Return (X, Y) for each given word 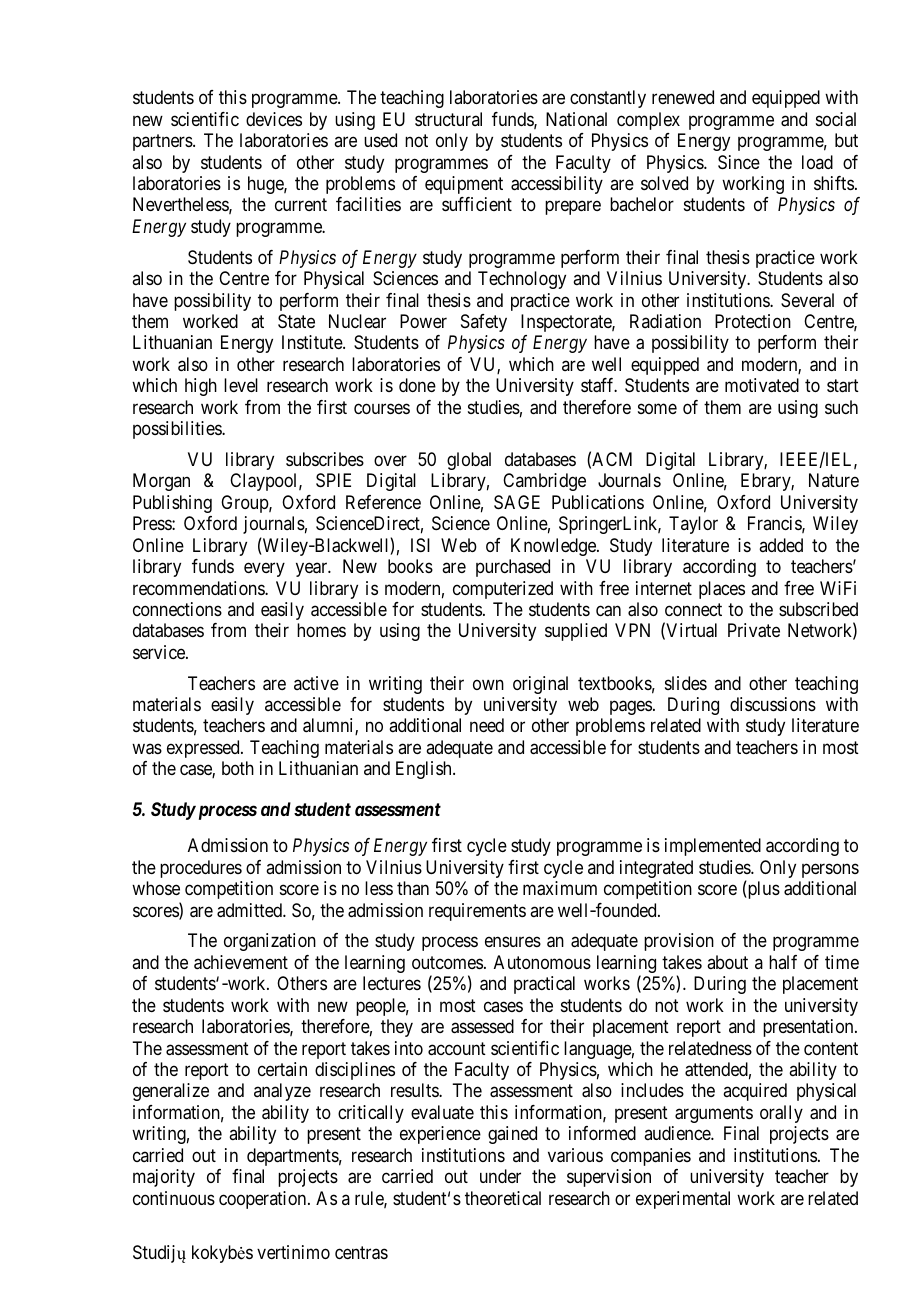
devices (274, 119)
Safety (484, 323)
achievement (241, 962)
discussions (773, 704)
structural (448, 119)
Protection (753, 321)
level (241, 385)
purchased (513, 568)
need (487, 725)
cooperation (264, 1200)
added (781, 545)
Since (739, 162)
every (264, 570)
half (783, 962)
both (238, 768)
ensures (513, 942)
